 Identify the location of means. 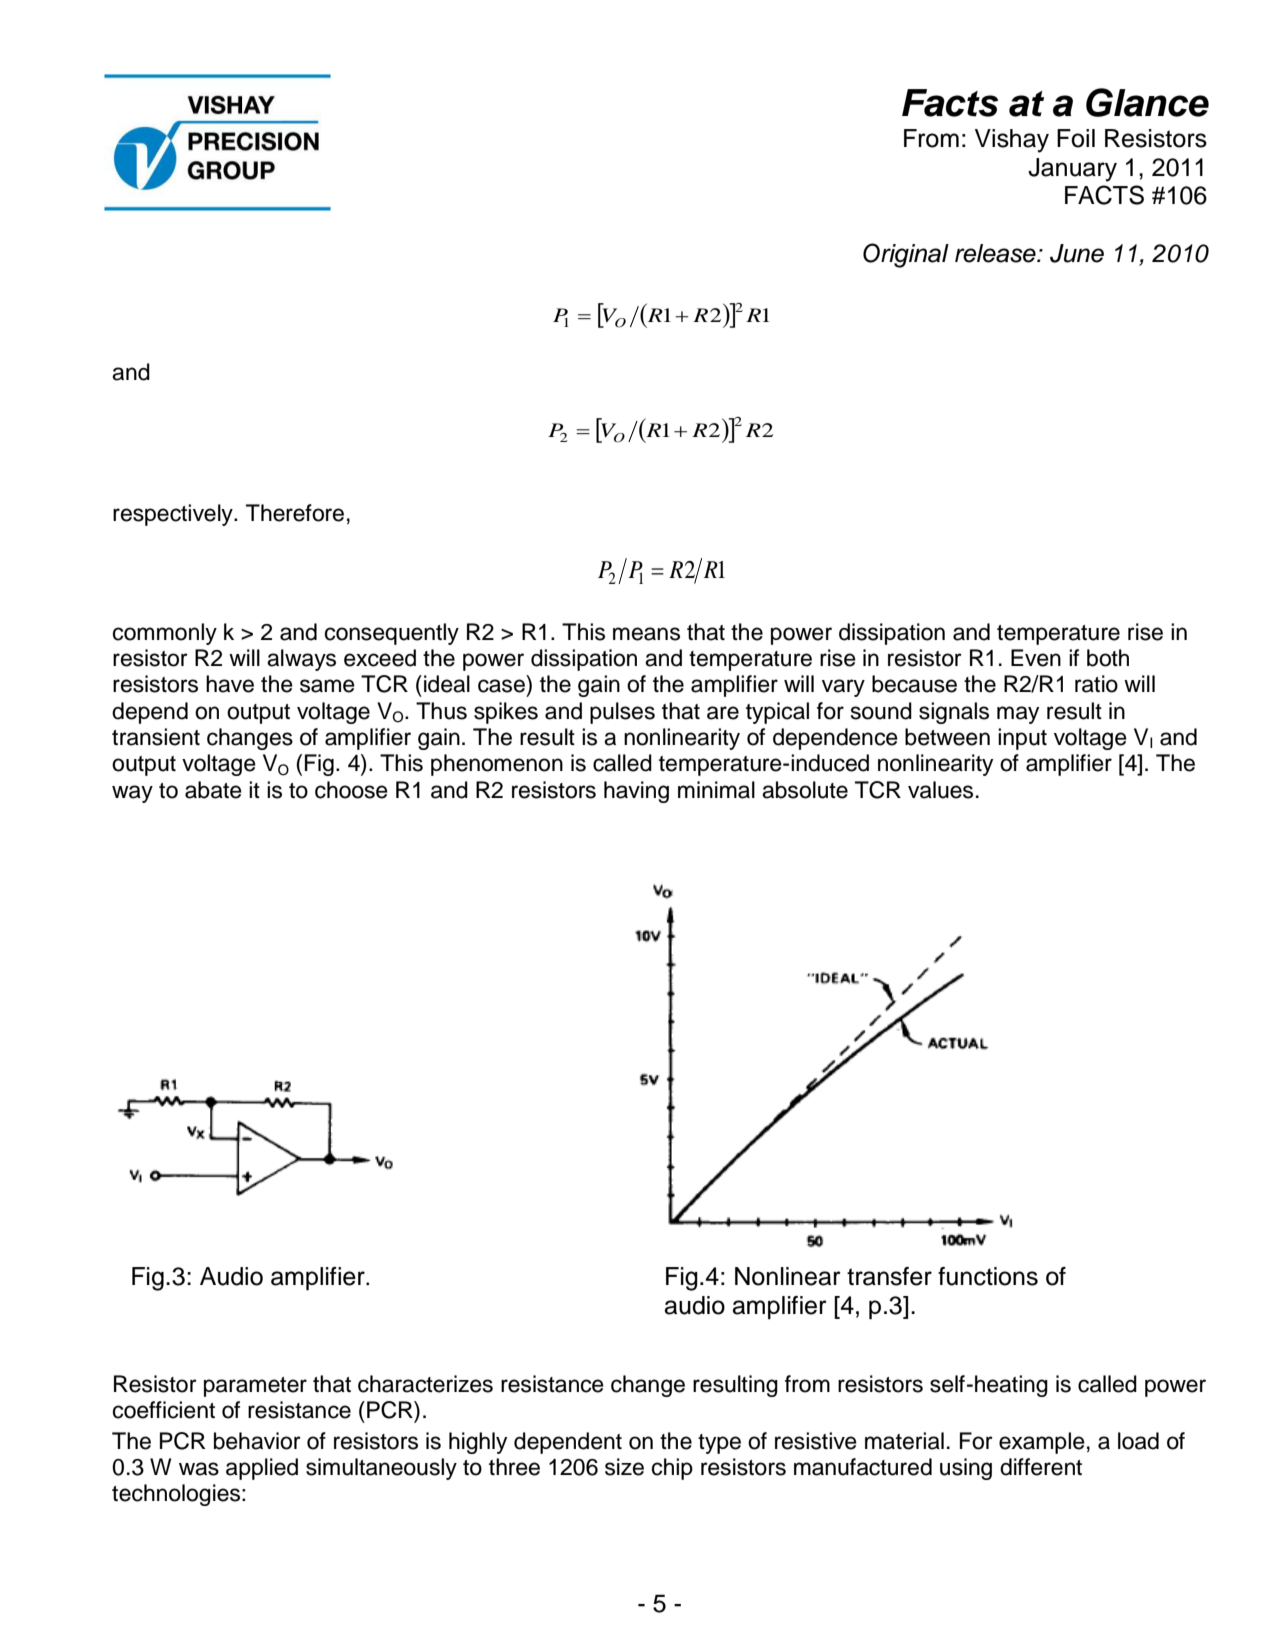
(646, 634).
